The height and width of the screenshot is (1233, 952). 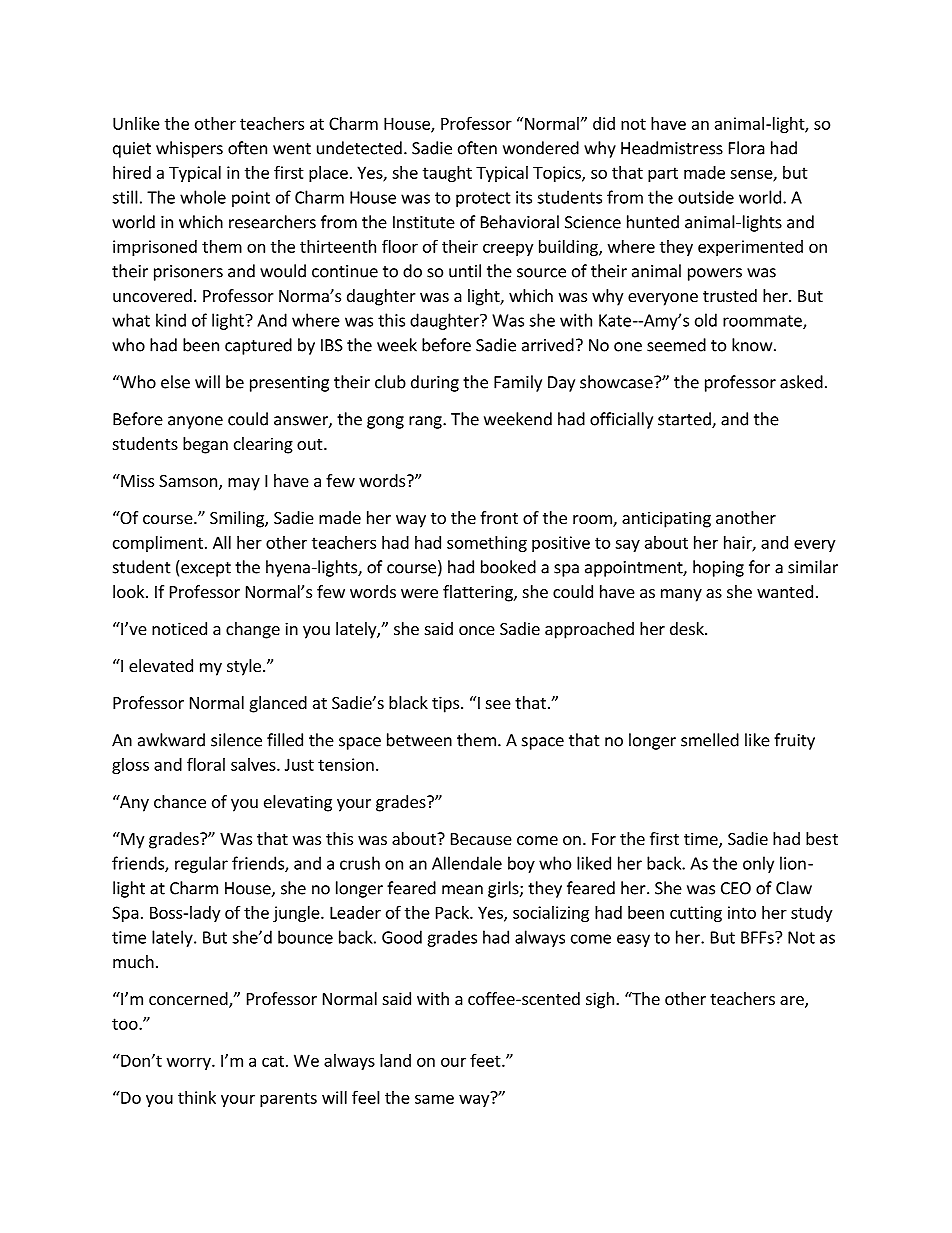 I want to click on whispers, so click(x=189, y=149).
